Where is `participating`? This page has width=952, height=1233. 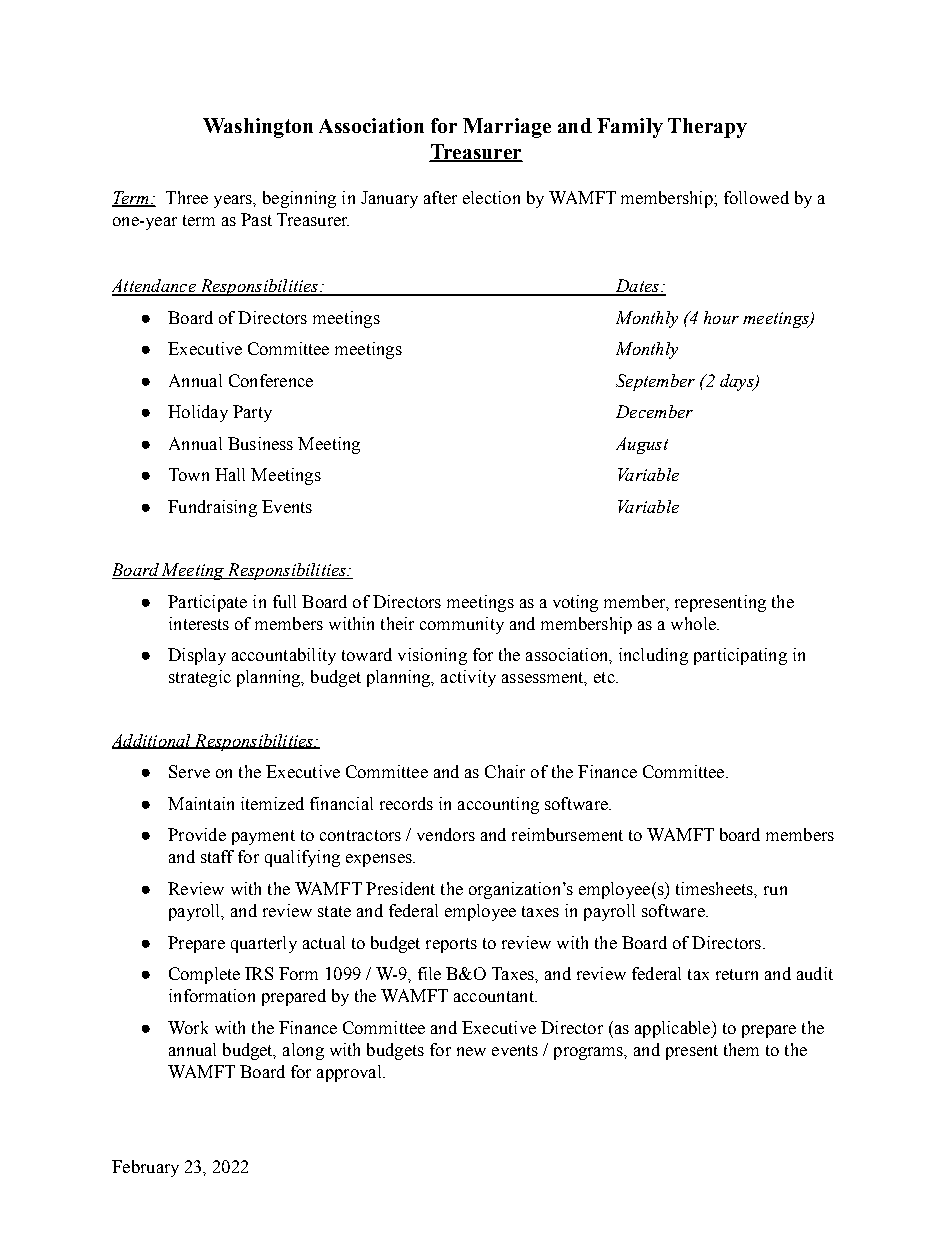
participating is located at coordinates (740, 656).
